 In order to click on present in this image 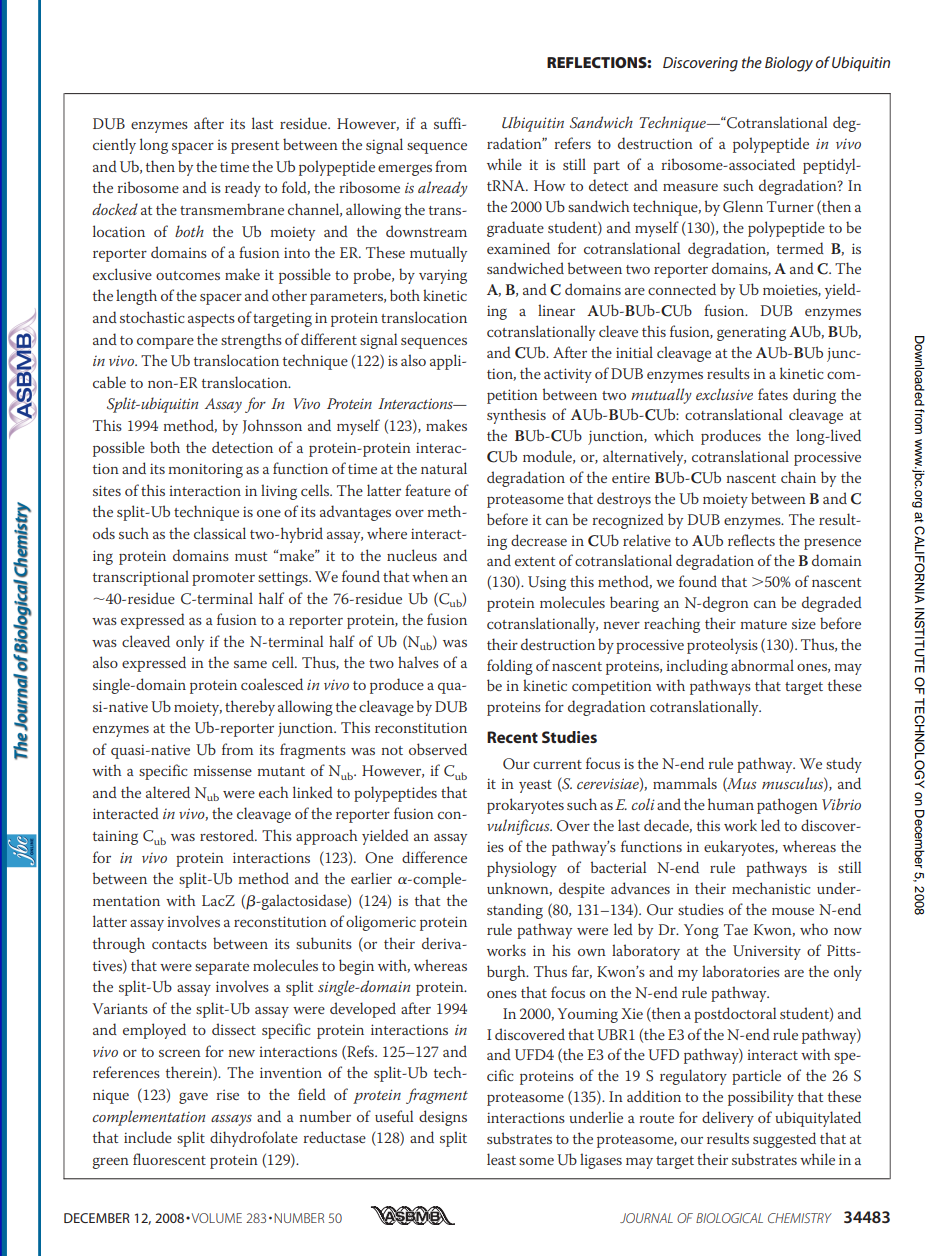, I will do `click(255, 147)`.
